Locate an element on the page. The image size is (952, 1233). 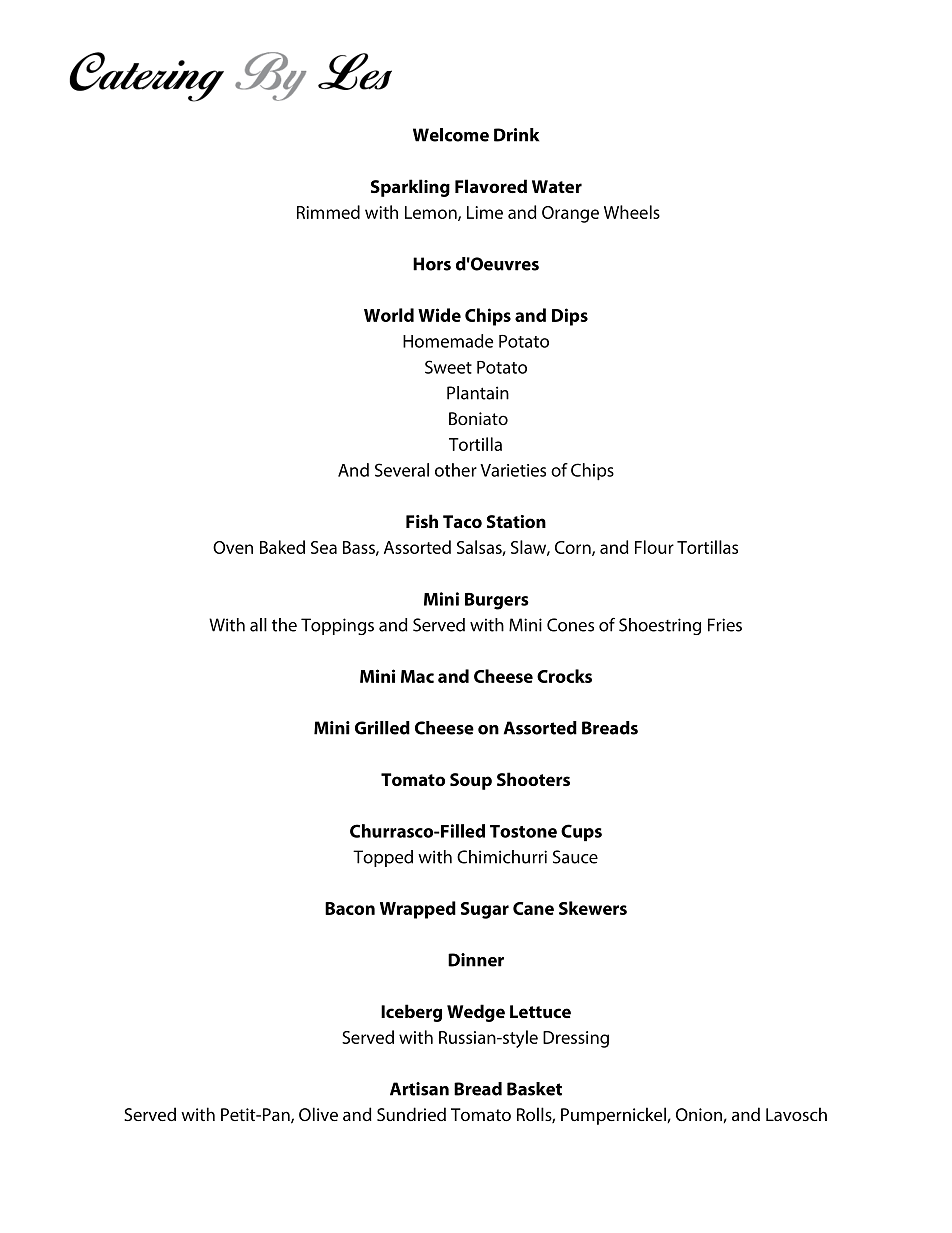
Grilled is located at coordinates (382, 728).
